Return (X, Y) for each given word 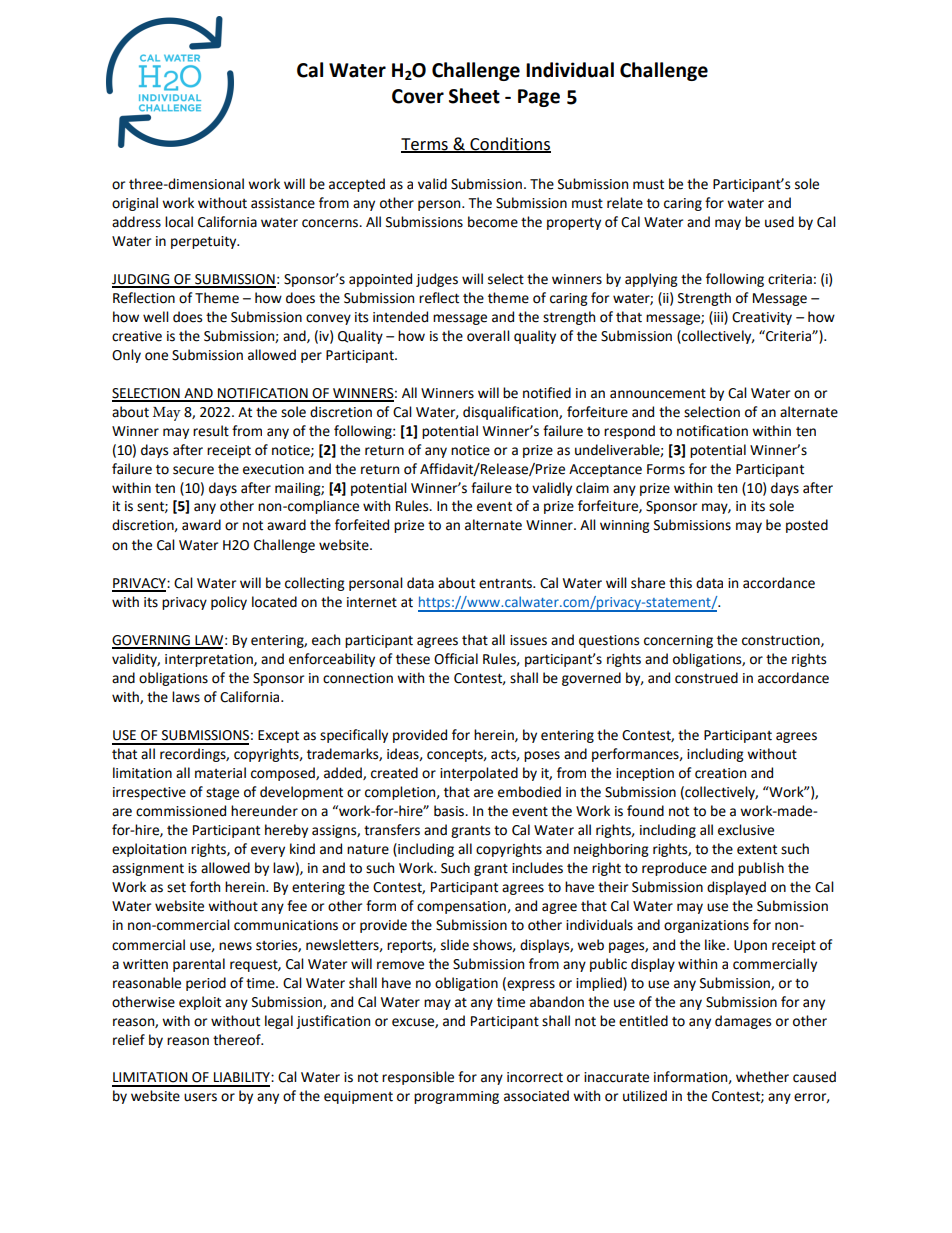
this (680, 583)
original (135, 204)
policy (229, 603)
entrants (506, 583)
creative (137, 336)
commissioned (181, 811)
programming (456, 1097)
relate (625, 203)
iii (718, 317)
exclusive (746, 830)
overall (488, 336)
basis (450, 811)
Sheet (474, 96)
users (200, 1097)
